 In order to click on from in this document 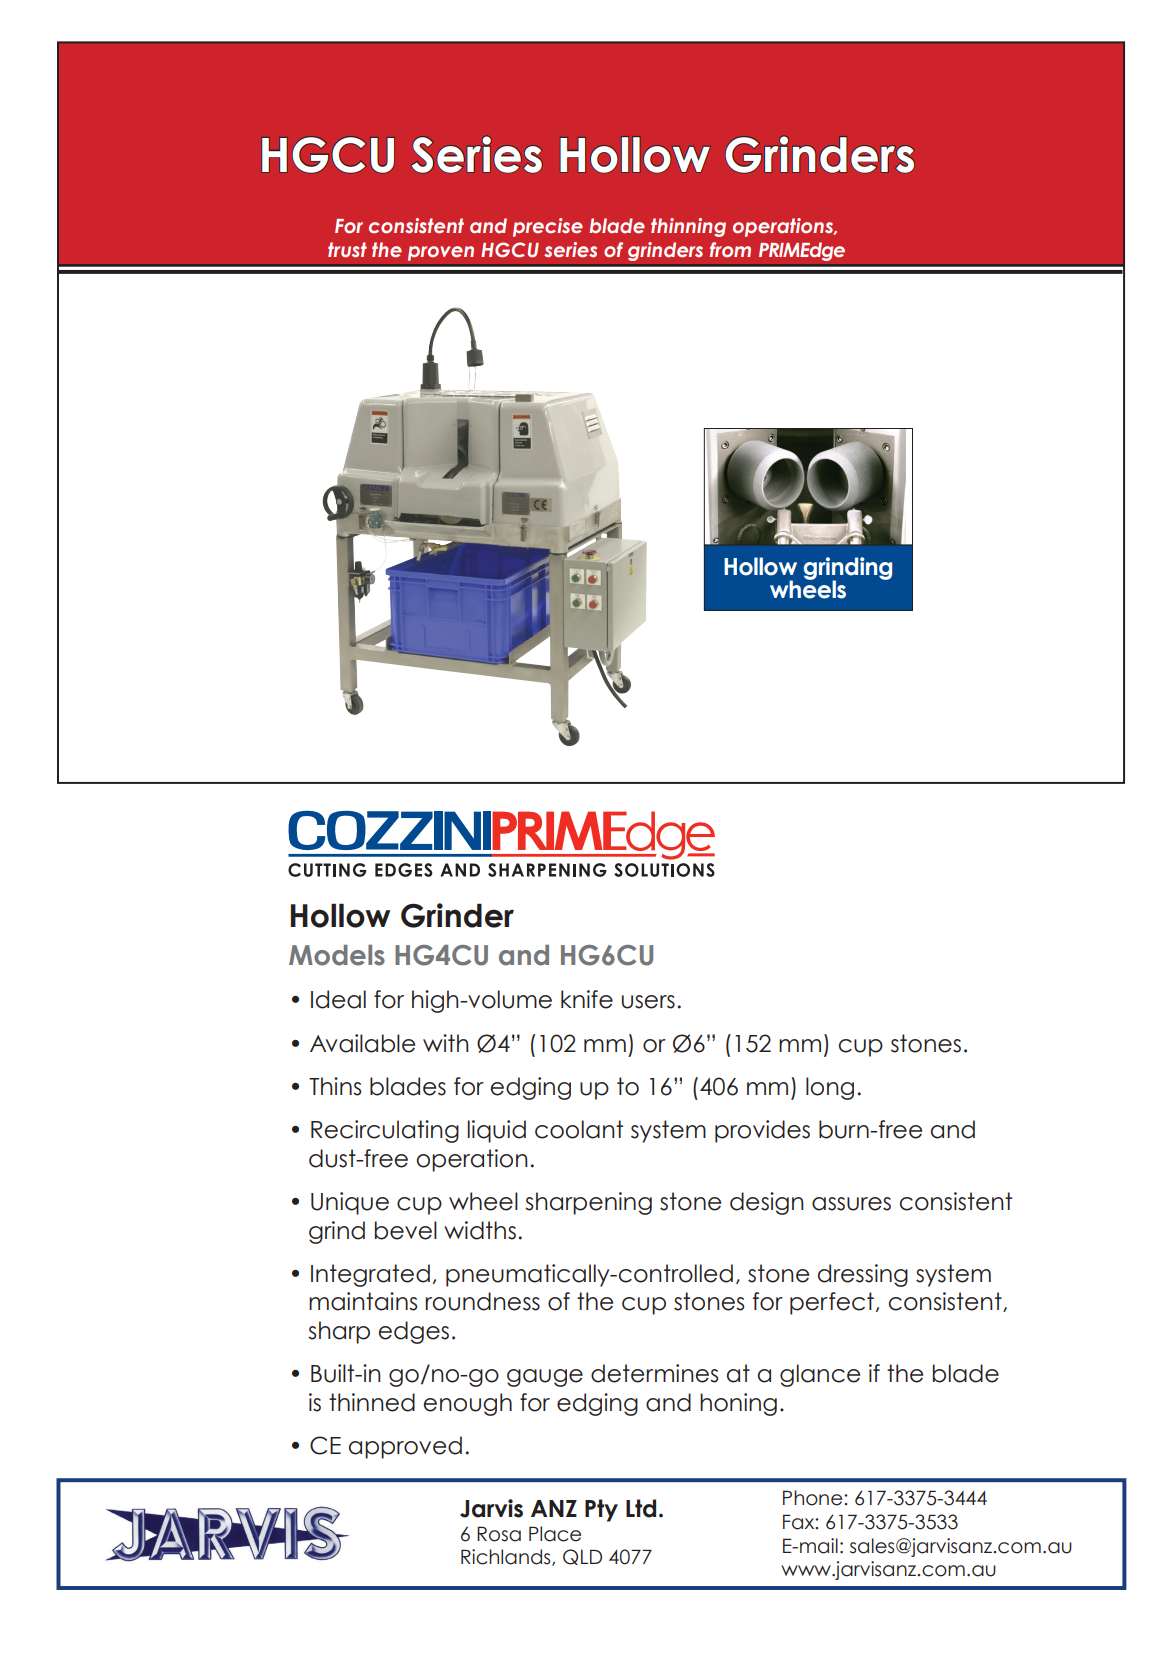, I will do `click(730, 249)`.
